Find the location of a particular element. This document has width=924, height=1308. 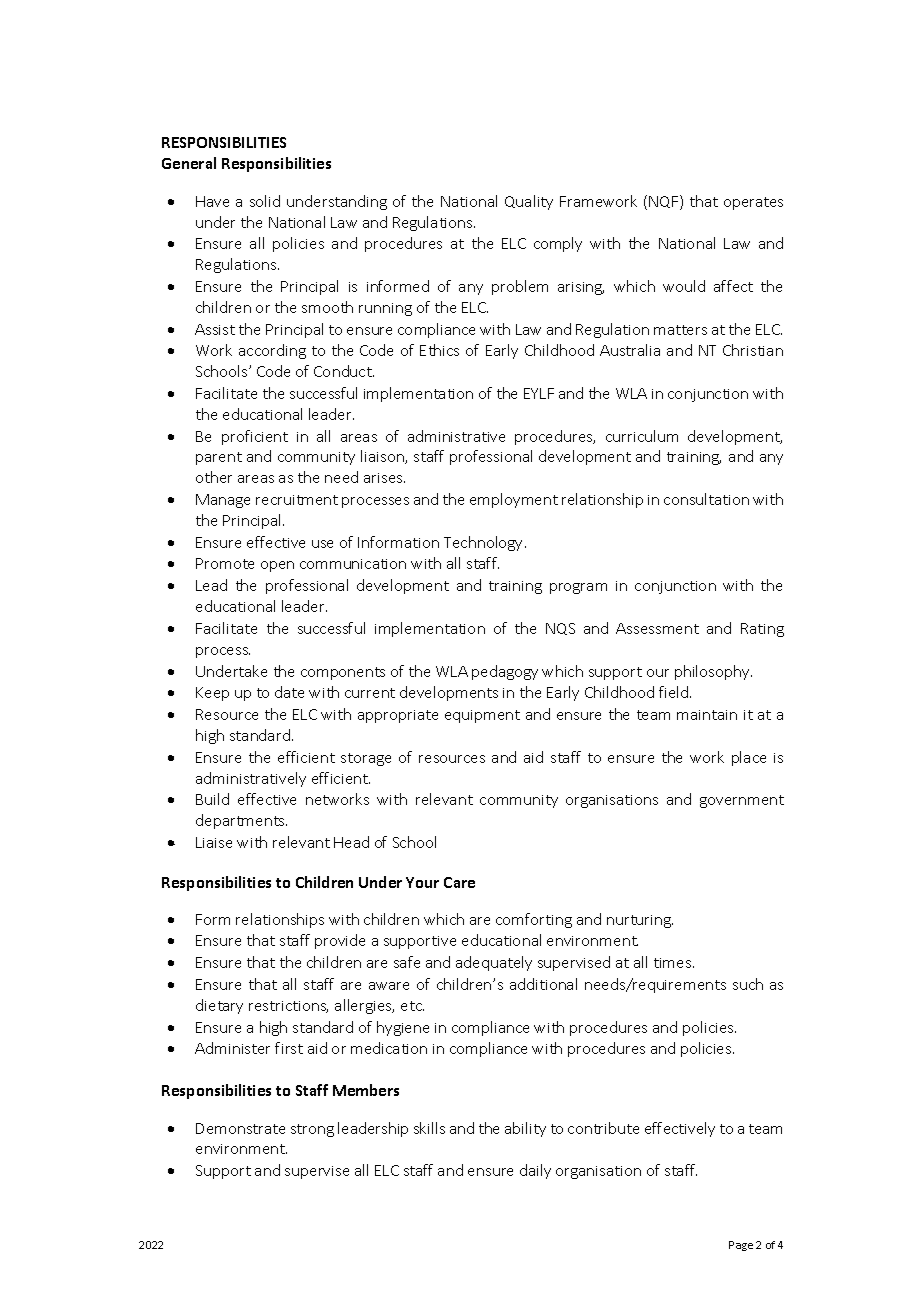

operates is located at coordinates (753, 203).
